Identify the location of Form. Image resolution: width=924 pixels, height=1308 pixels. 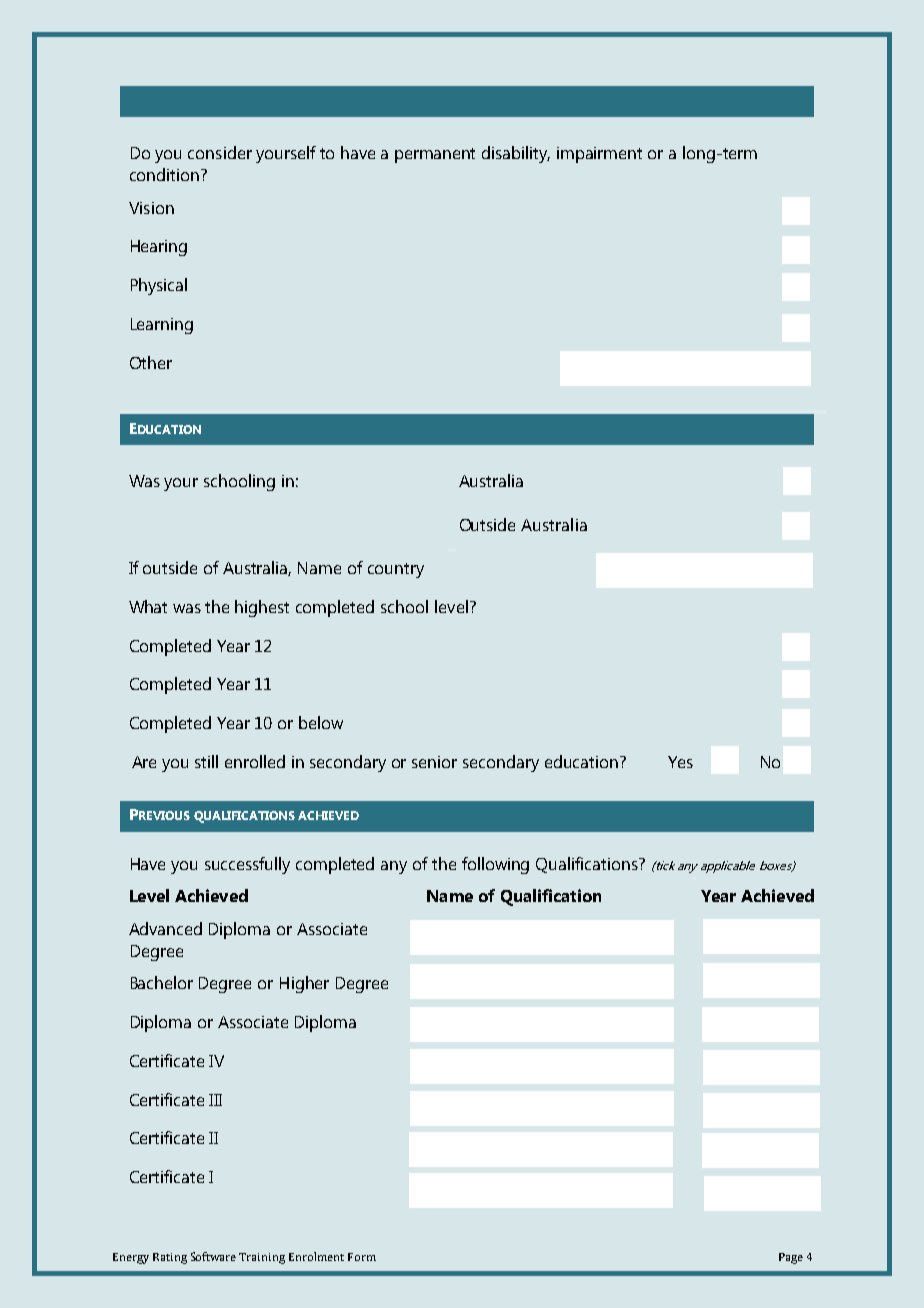
(362, 1257).
